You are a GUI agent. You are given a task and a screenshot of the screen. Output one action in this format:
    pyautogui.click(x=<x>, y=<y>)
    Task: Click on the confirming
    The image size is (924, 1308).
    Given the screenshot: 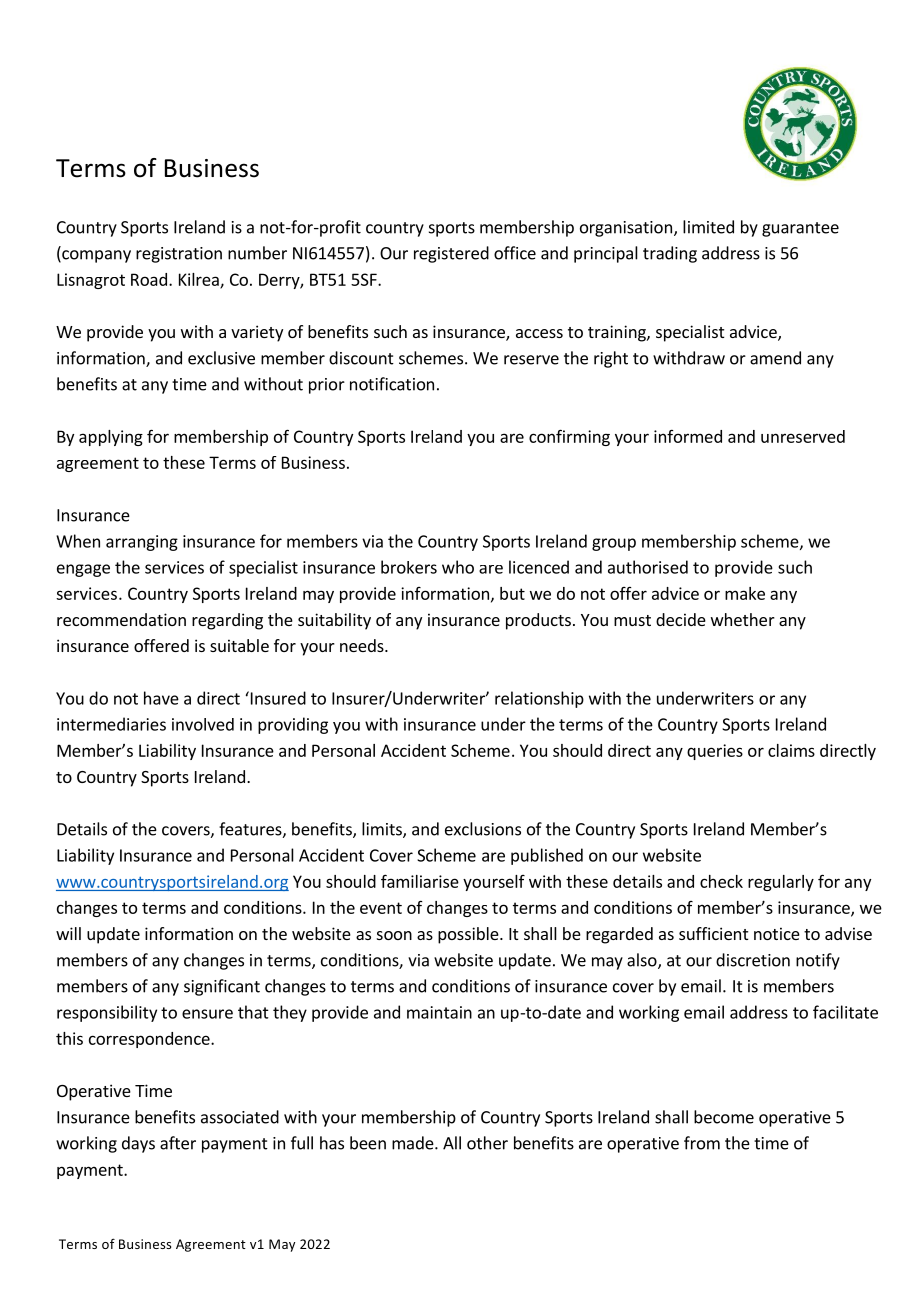 What is the action you would take?
    pyautogui.click(x=569, y=437)
